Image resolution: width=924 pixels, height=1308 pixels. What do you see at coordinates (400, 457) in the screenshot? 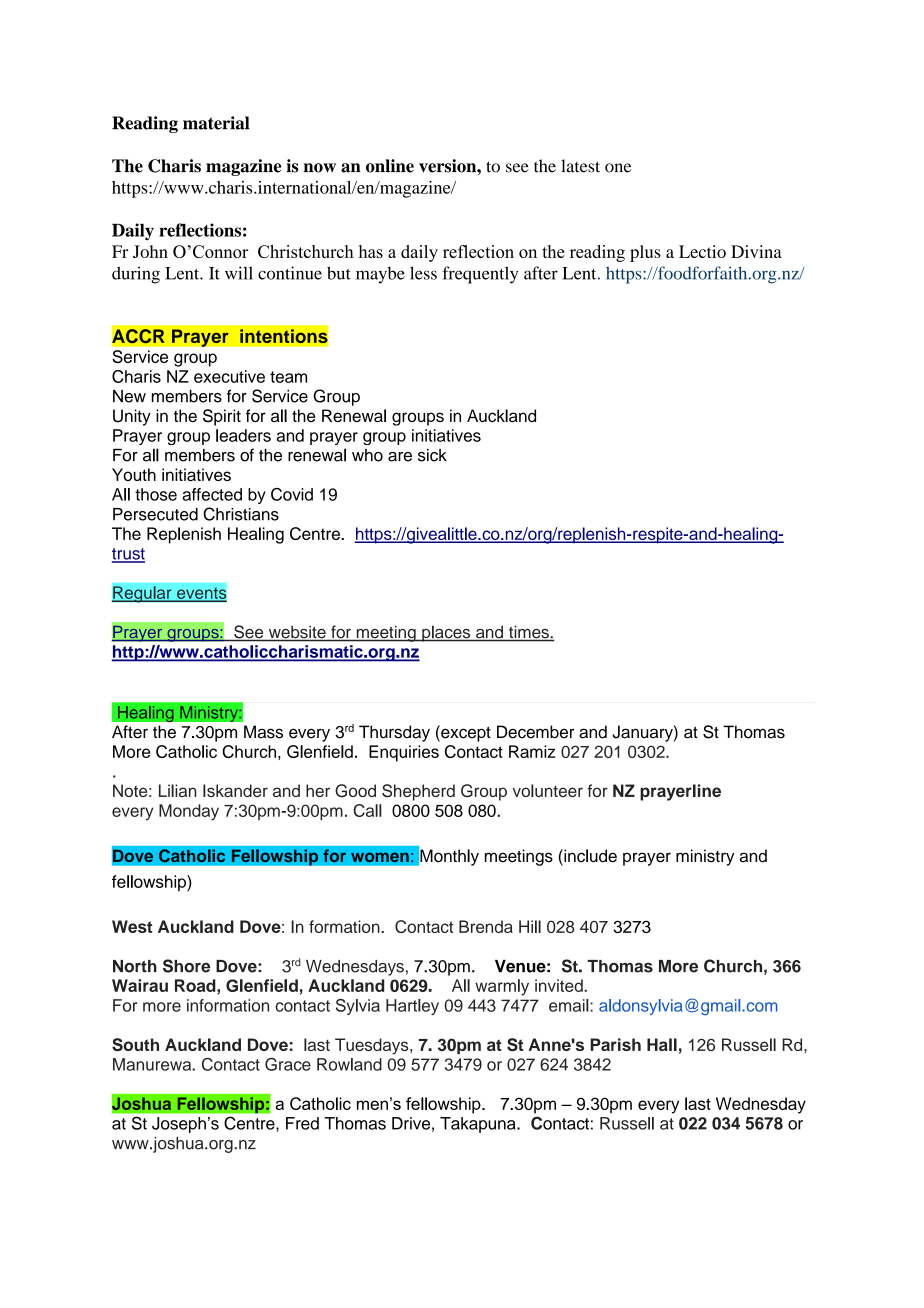
I see `are` at bounding box center [400, 457].
